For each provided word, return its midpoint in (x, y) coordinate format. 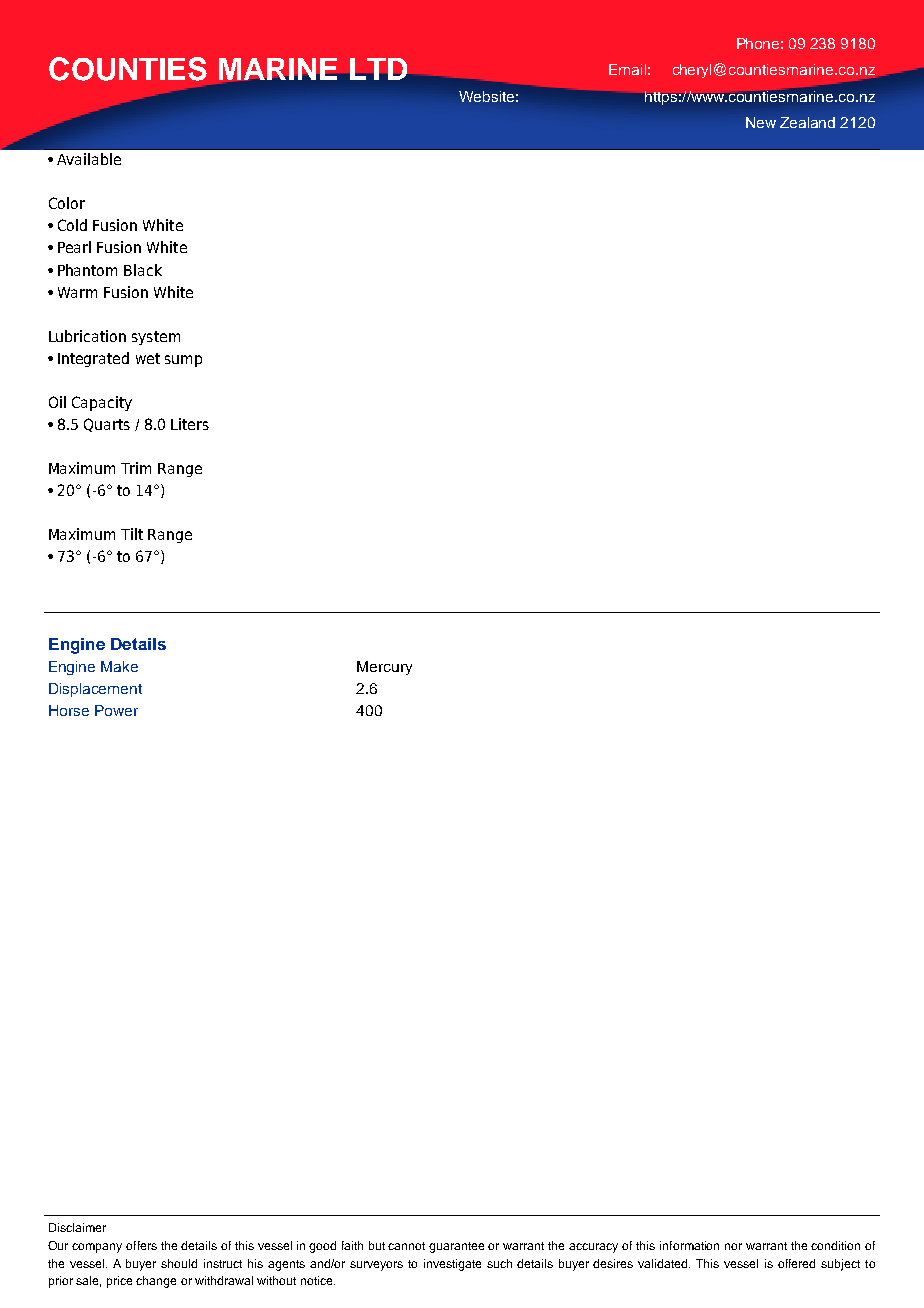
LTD (378, 69)
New (761, 122)
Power (116, 710)
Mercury (384, 668)
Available (89, 159)
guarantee (456, 1247)
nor (733, 1246)
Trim (136, 468)
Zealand (807, 122)
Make (119, 666)
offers (141, 1245)
